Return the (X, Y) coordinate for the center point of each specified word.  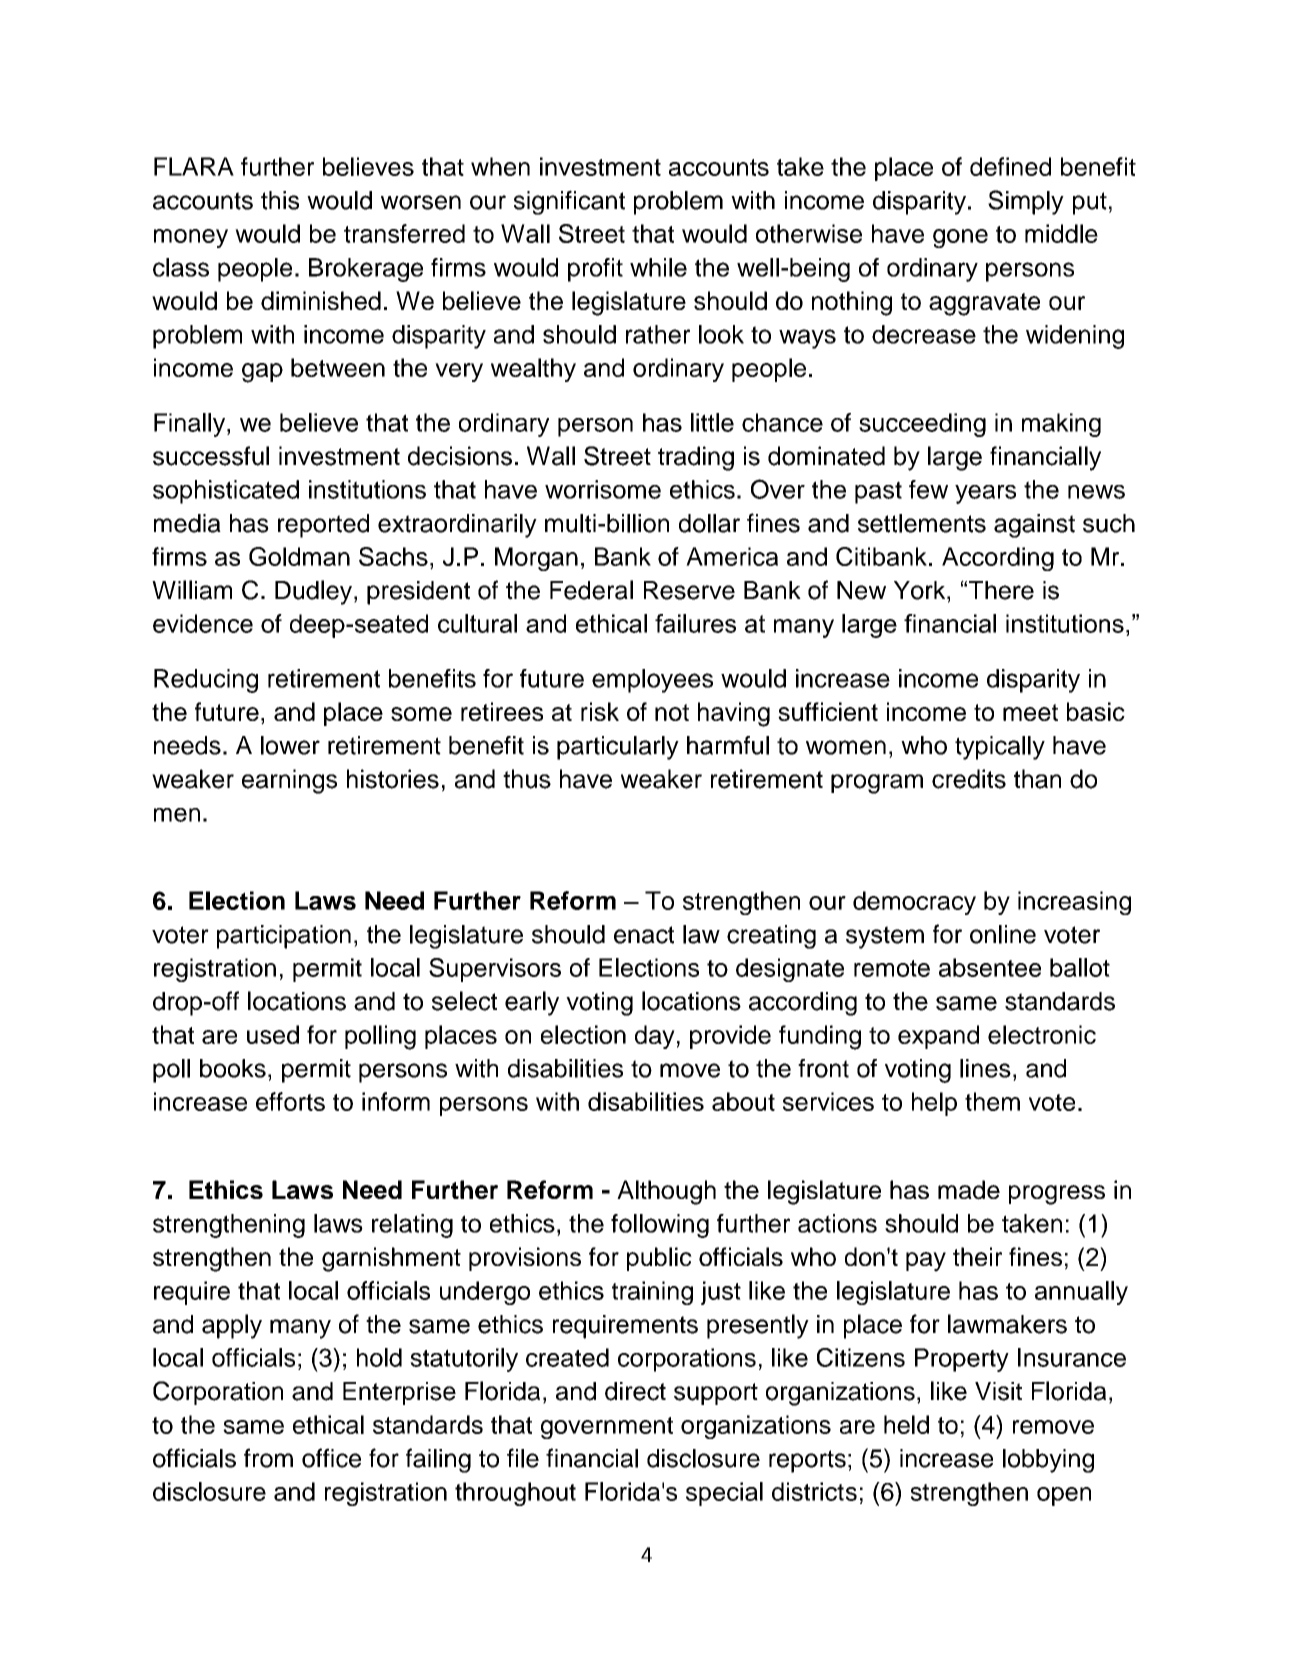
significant (569, 202)
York (921, 590)
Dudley (313, 592)
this (280, 200)
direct (635, 1391)
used (273, 1034)
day (655, 1037)
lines (985, 1068)
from (268, 1458)
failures (695, 623)
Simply (1026, 202)
